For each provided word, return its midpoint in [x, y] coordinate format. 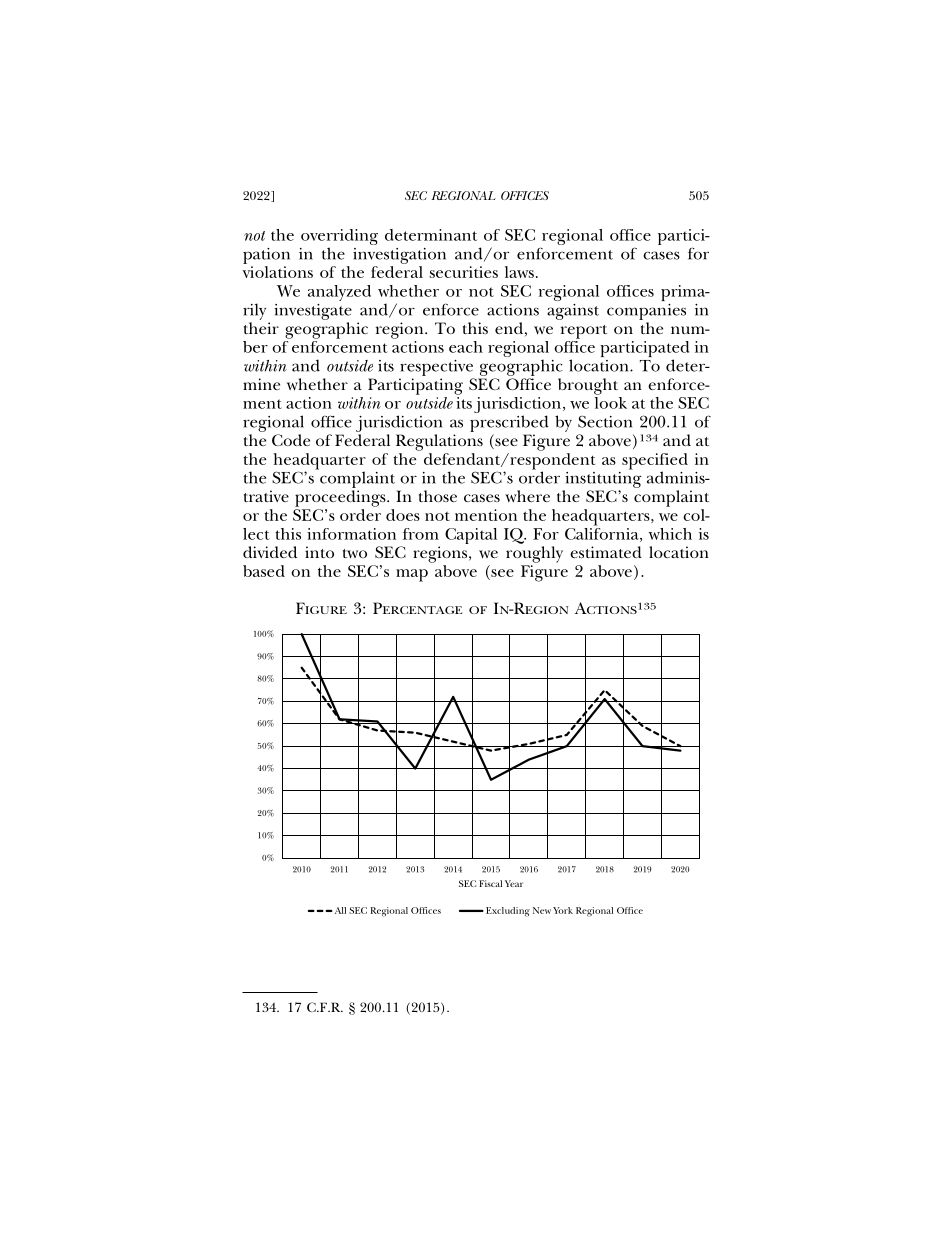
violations [277, 272]
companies [646, 312]
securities [464, 272]
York [563, 910]
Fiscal [490, 883]
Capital [471, 536]
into [319, 552]
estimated [606, 552]
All [339, 910]
